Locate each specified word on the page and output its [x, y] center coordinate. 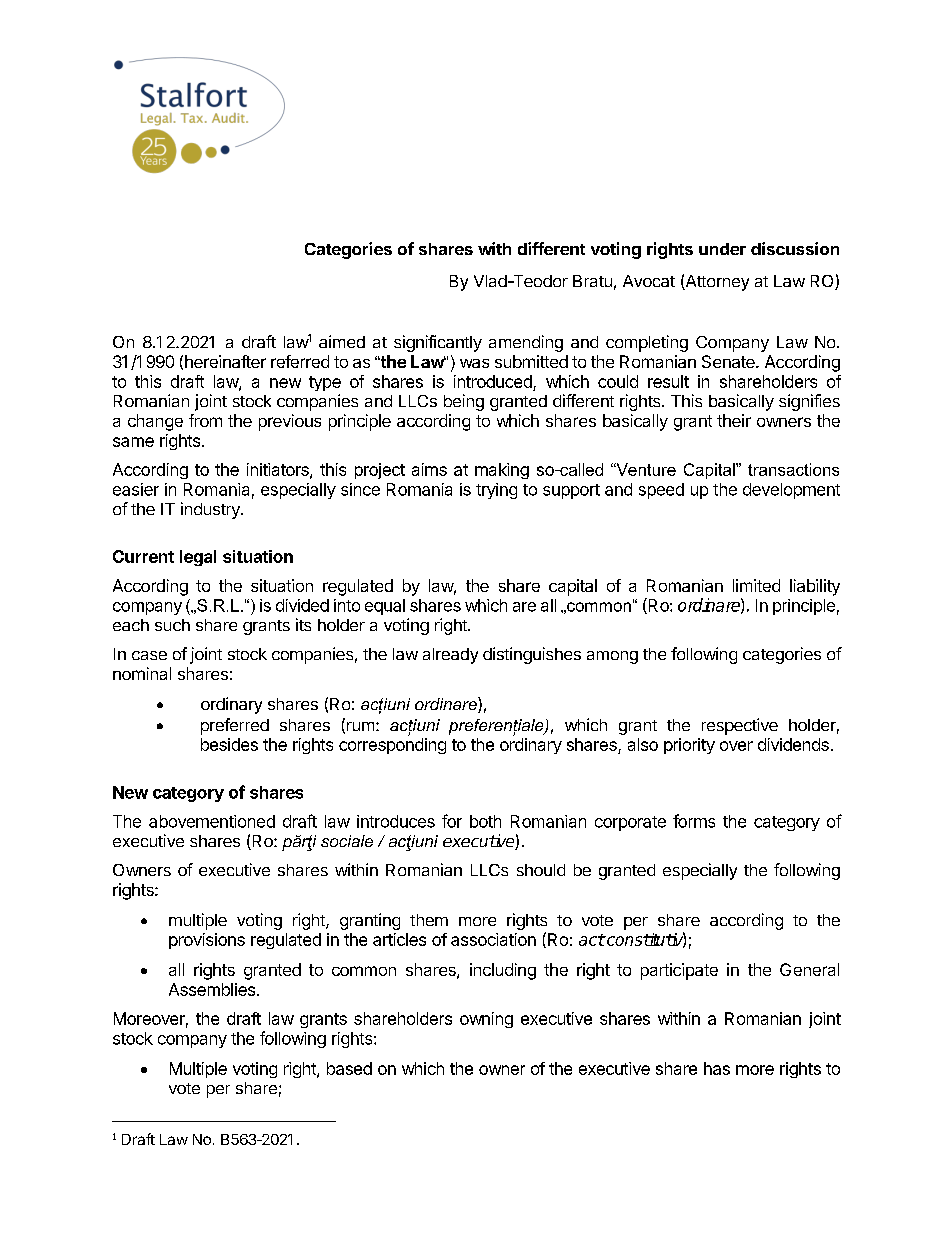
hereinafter [225, 361]
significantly [438, 343]
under [722, 249]
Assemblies [212, 989]
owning [486, 1020]
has [717, 1068]
